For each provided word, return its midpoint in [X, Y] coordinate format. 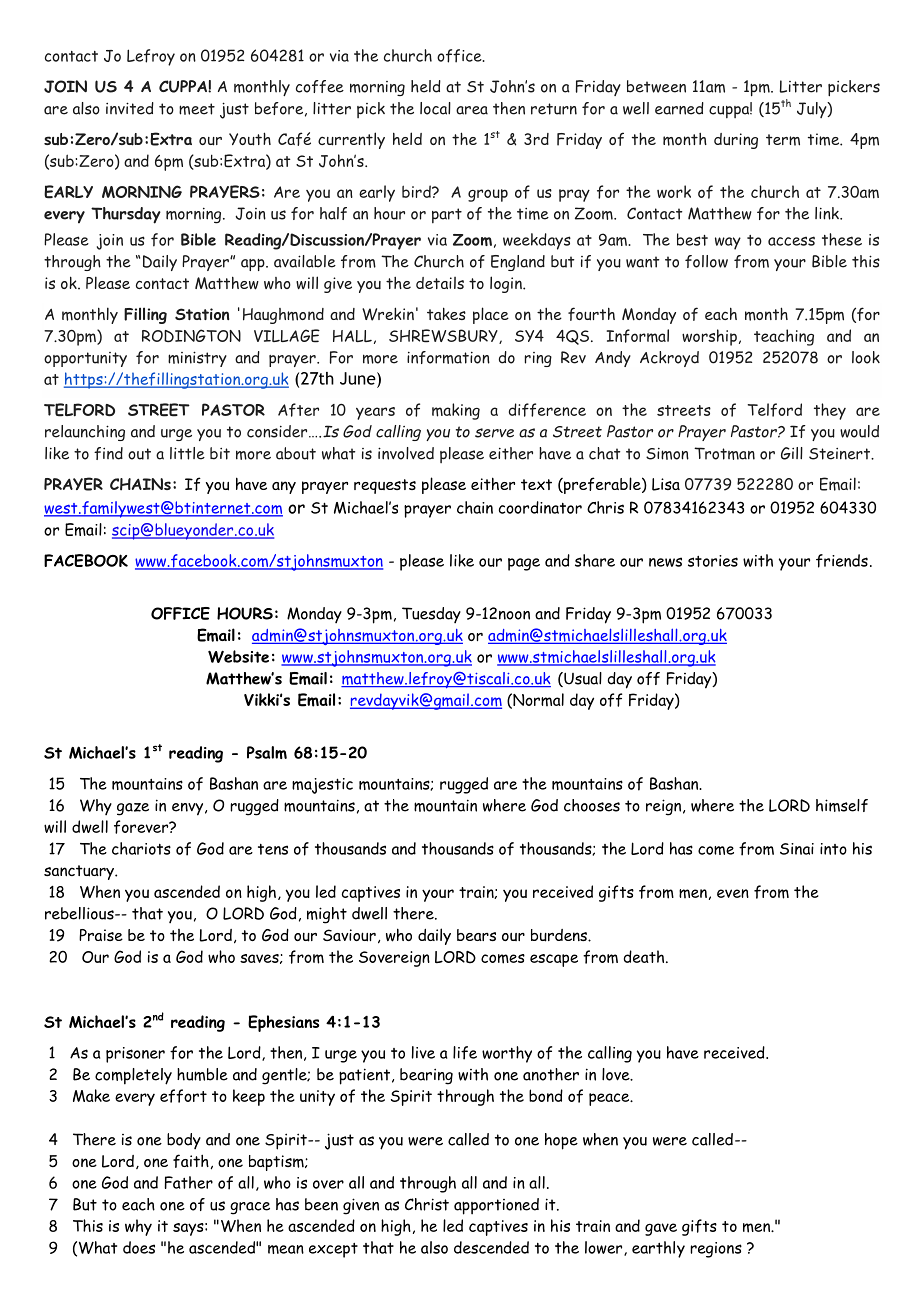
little [187, 453]
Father [189, 1182]
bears [476, 935]
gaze [133, 809]
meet [197, 109]
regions [716, 1250]
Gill [792, 453]
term [783, 140]
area [472, 110]
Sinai [797, 849]
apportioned [496, 1206]
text [536, 484]
